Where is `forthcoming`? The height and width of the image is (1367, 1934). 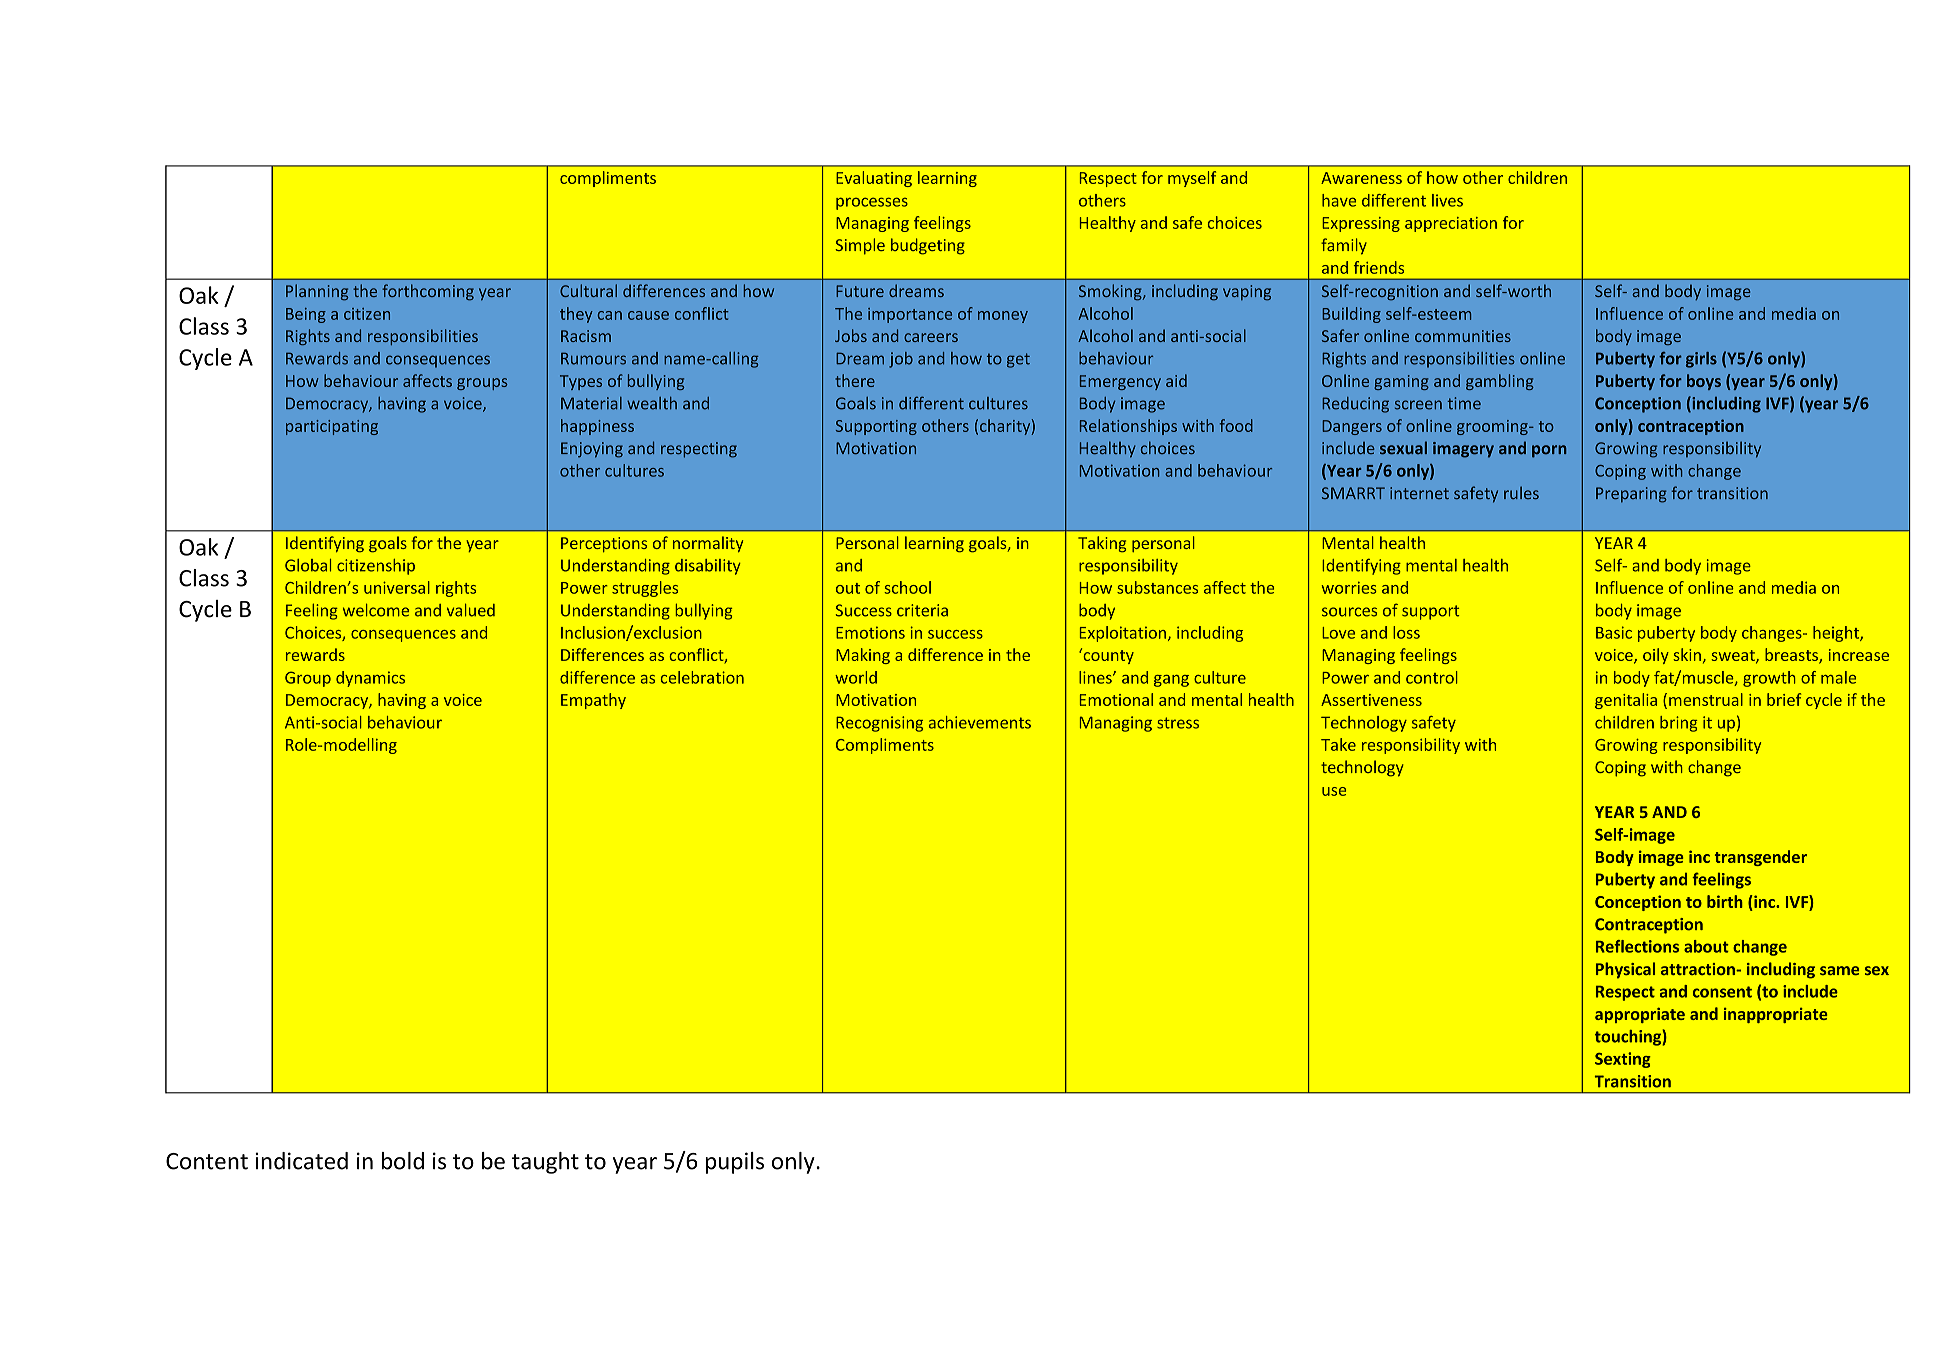
forthcoming is located at coordinates (428, 292).
